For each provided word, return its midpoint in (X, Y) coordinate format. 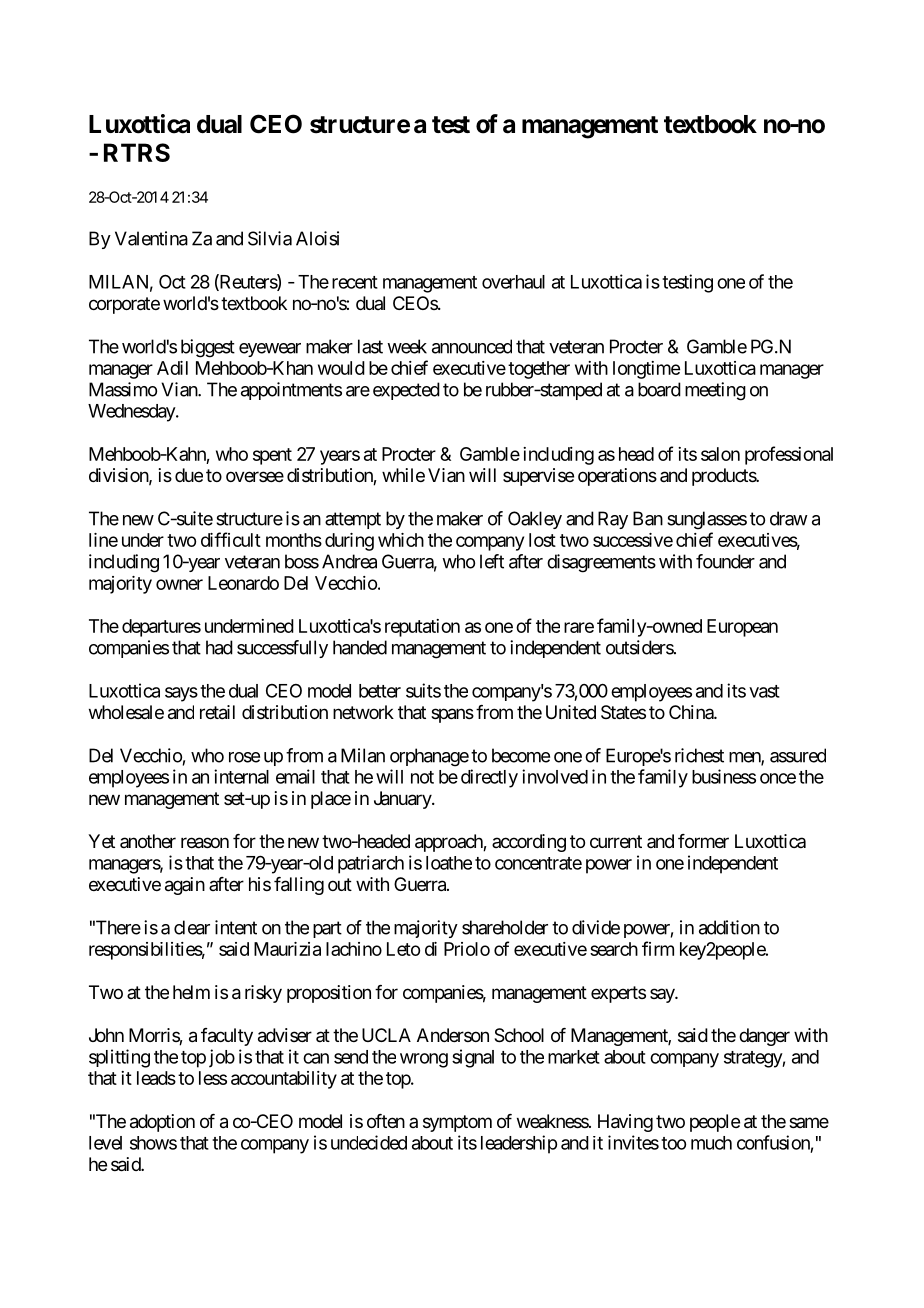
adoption (162, 1123)
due (189, 475)
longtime (646, 370)
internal (241, 776)
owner (179, 584)
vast (764, 691)
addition (729, 927)
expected (406, 391)
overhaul (513, 282)
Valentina (151, 238)
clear (192, 927)
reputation (422, 628)
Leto (403, 949)
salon (720, 454)
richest (699, 755)
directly (489, 778)
